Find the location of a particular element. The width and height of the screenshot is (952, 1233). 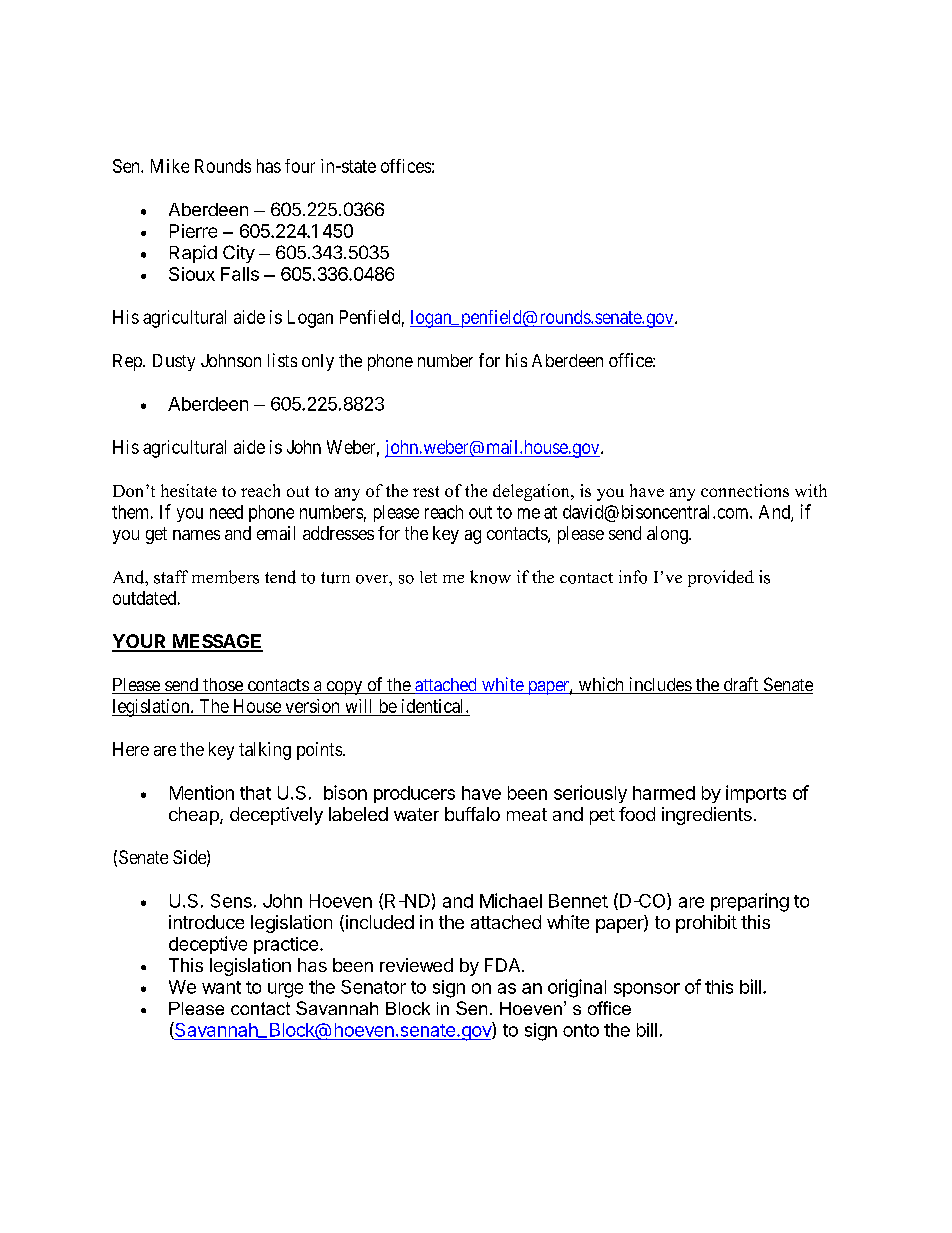

rest is located at coordinates (426, 491).
